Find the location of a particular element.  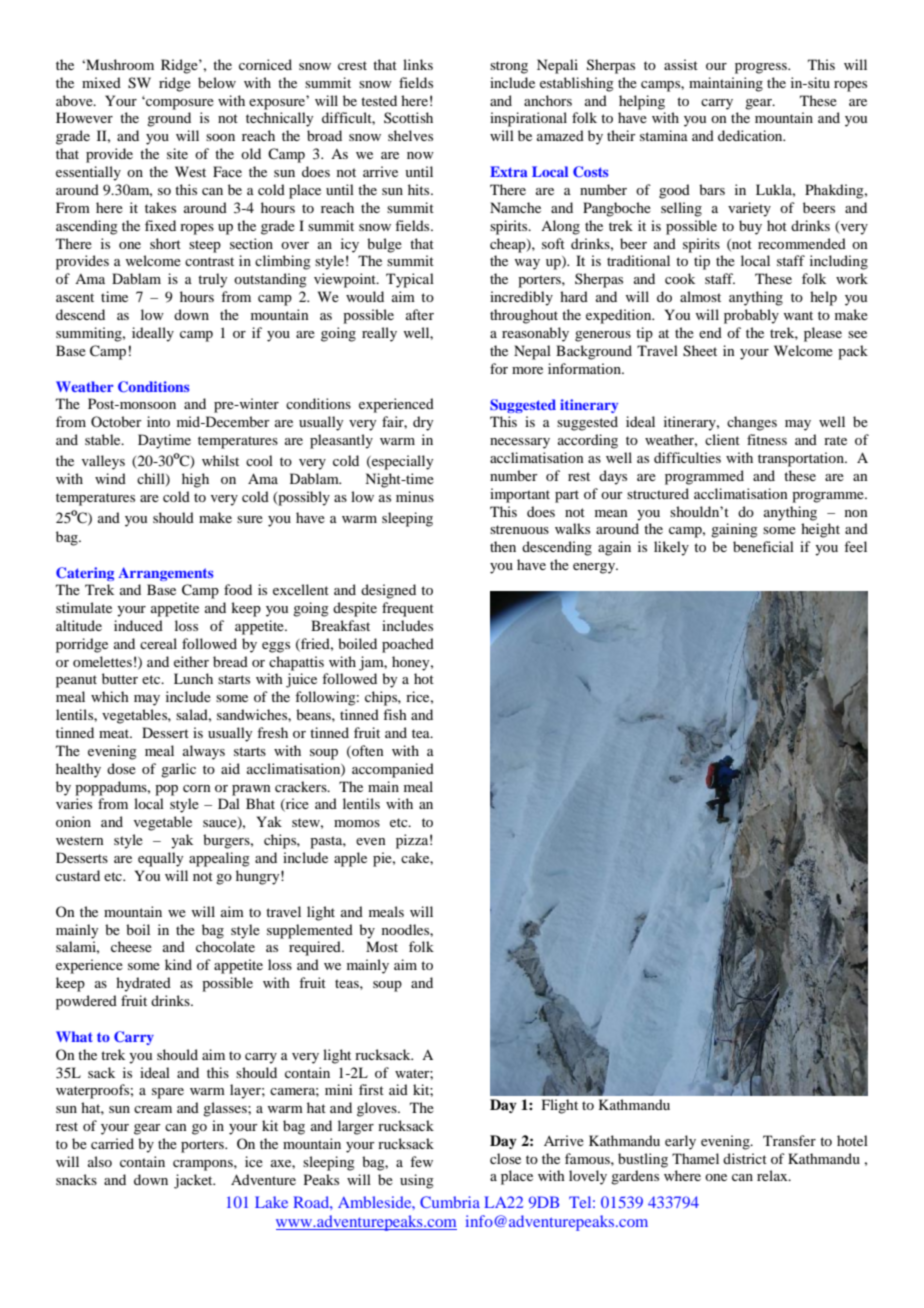

poached is located at coordinates (408, 645).
